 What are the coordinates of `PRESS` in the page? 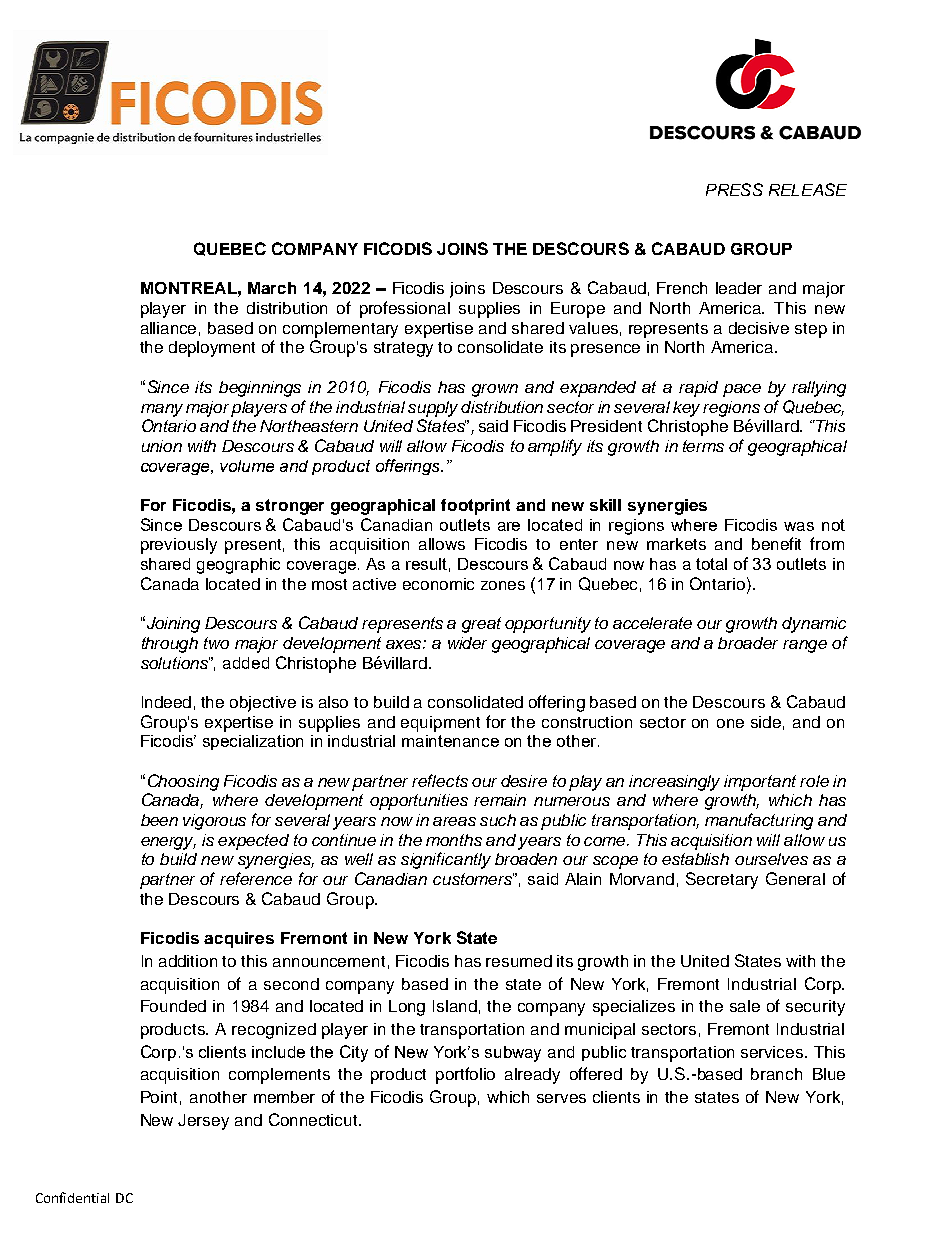 It's located at (734, 189).
